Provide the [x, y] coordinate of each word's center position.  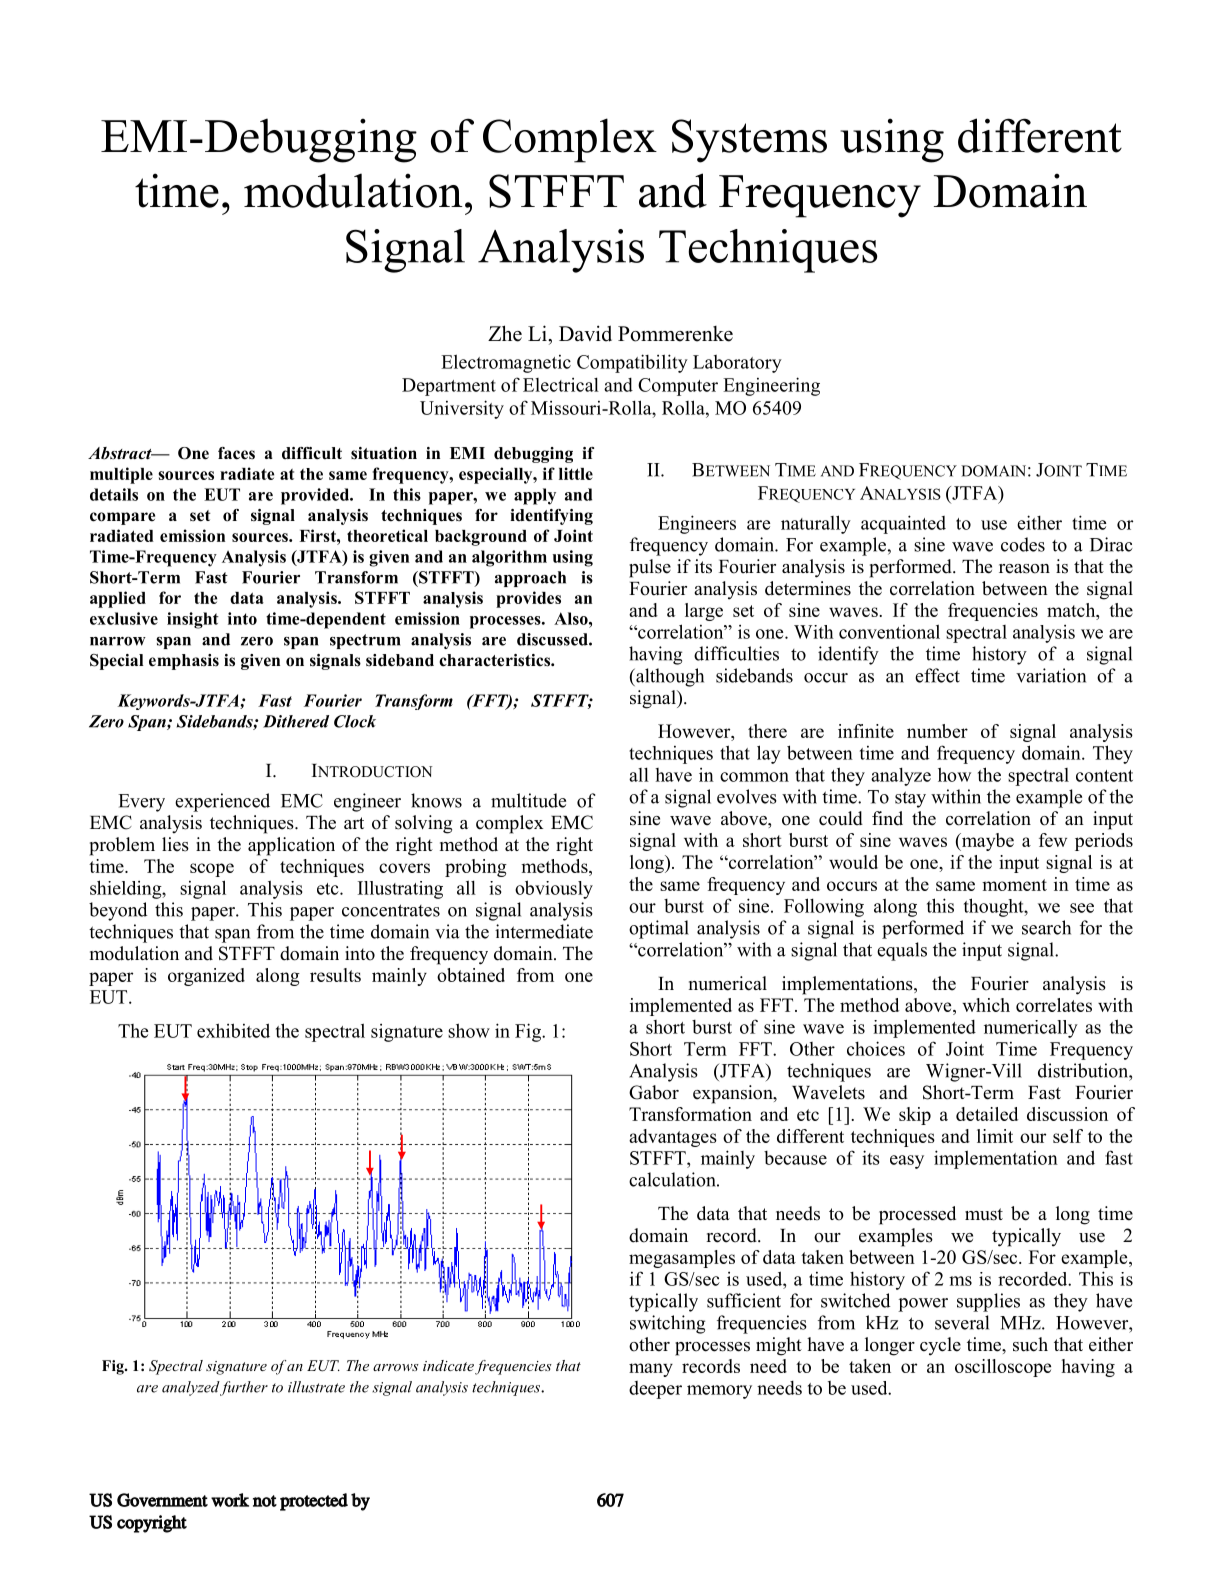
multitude [528, 800]
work [230, 1500]
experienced [222, 802]
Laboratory [737, 364]
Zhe [505, 333]
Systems [749, 141]
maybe [986, 842]
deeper [655, 1390]
